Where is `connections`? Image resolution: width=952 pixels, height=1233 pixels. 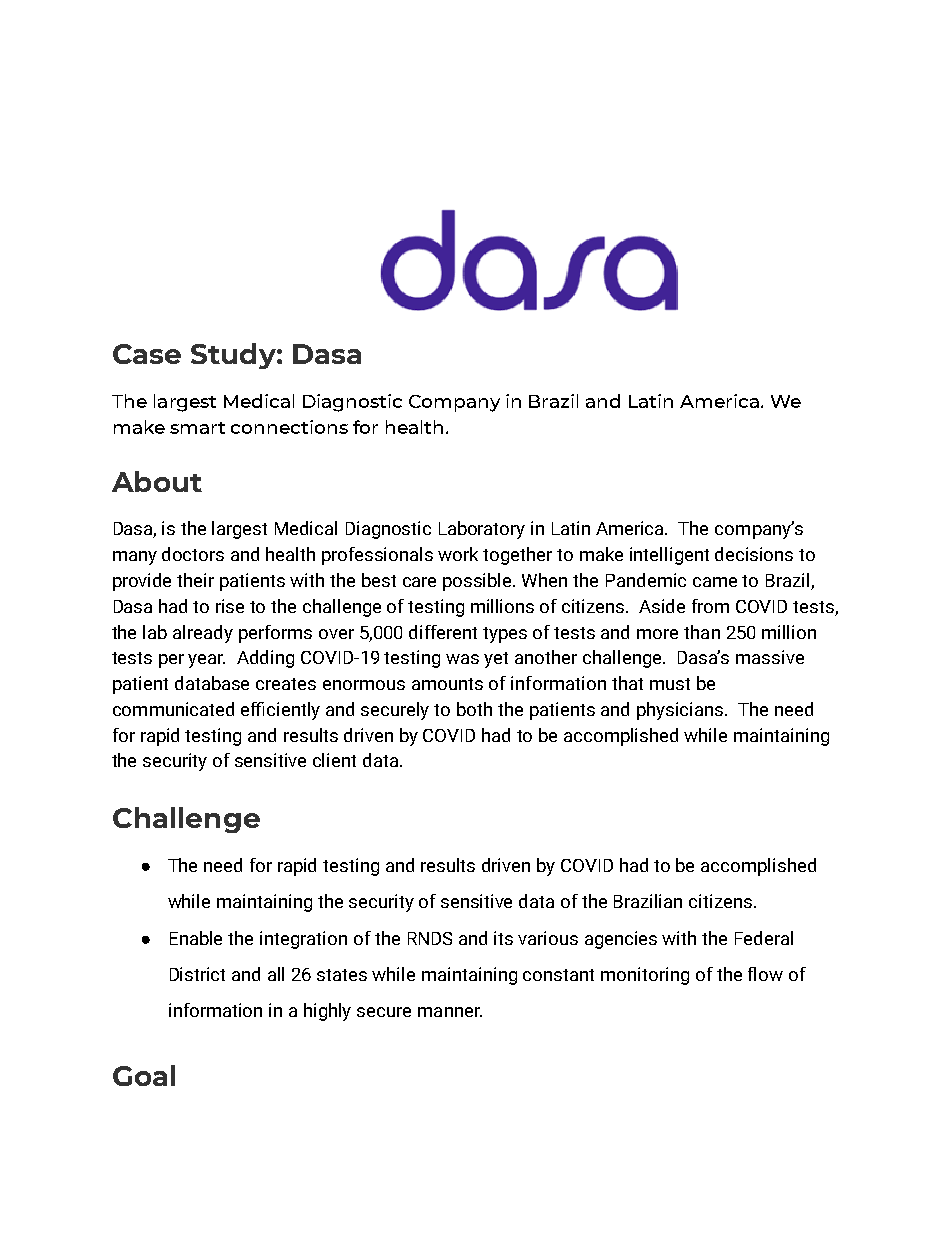 connections is located at coordinates (289, 427).
